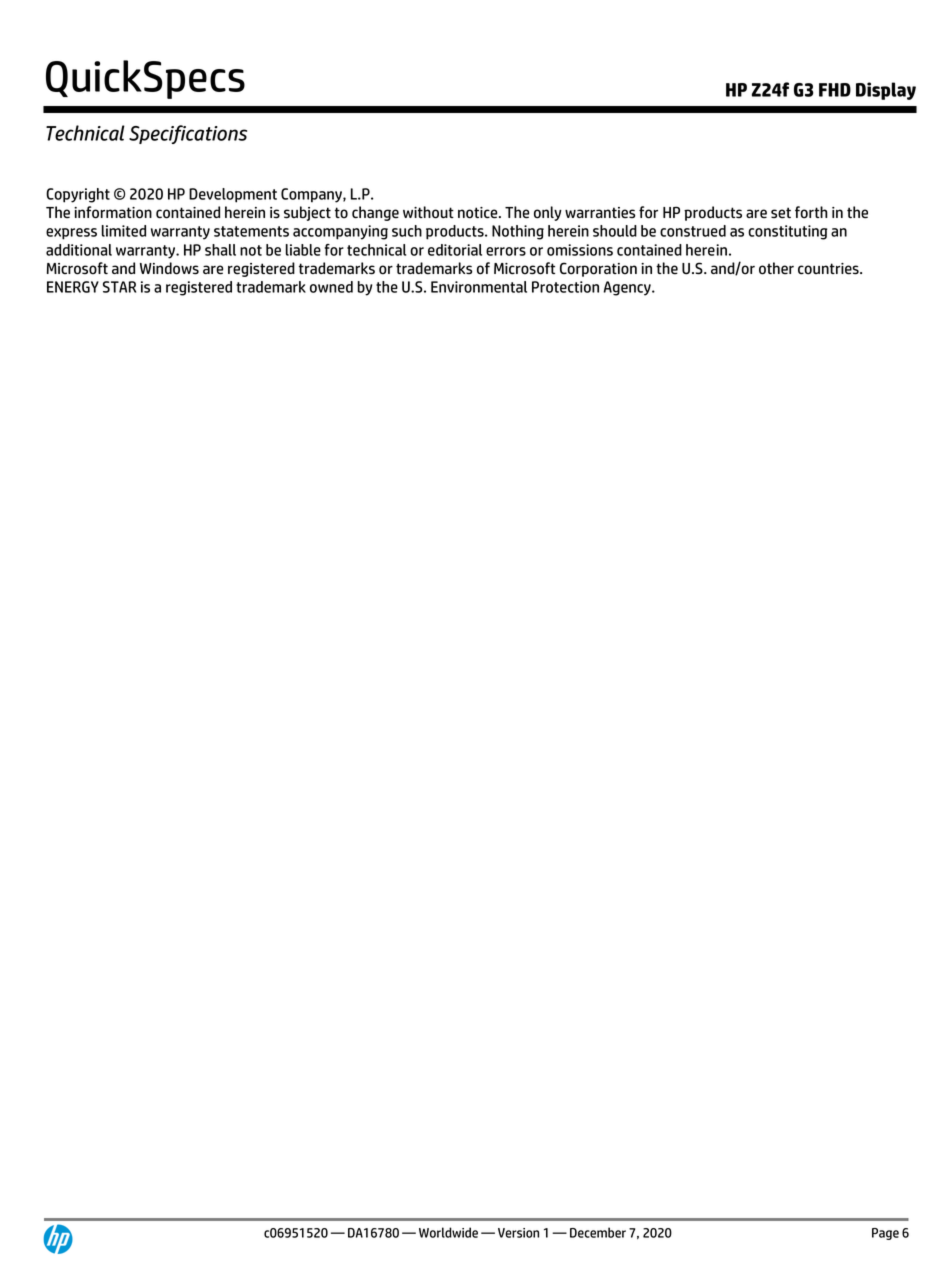 The height and width of the screenshot is (1270, 952). I want to click on Environmental, so click(479, 287).
